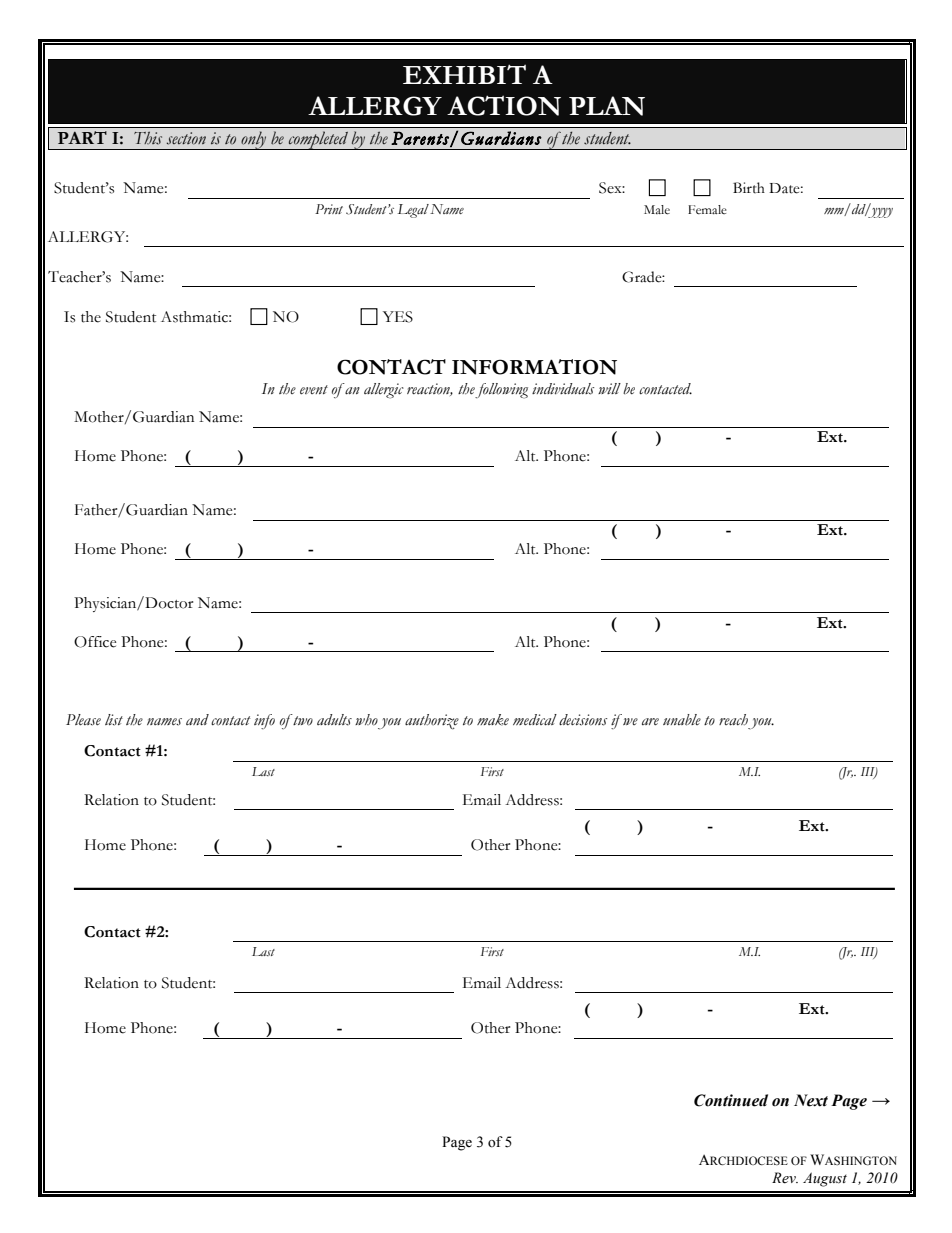  I want to click on section, so click(186, 138).
